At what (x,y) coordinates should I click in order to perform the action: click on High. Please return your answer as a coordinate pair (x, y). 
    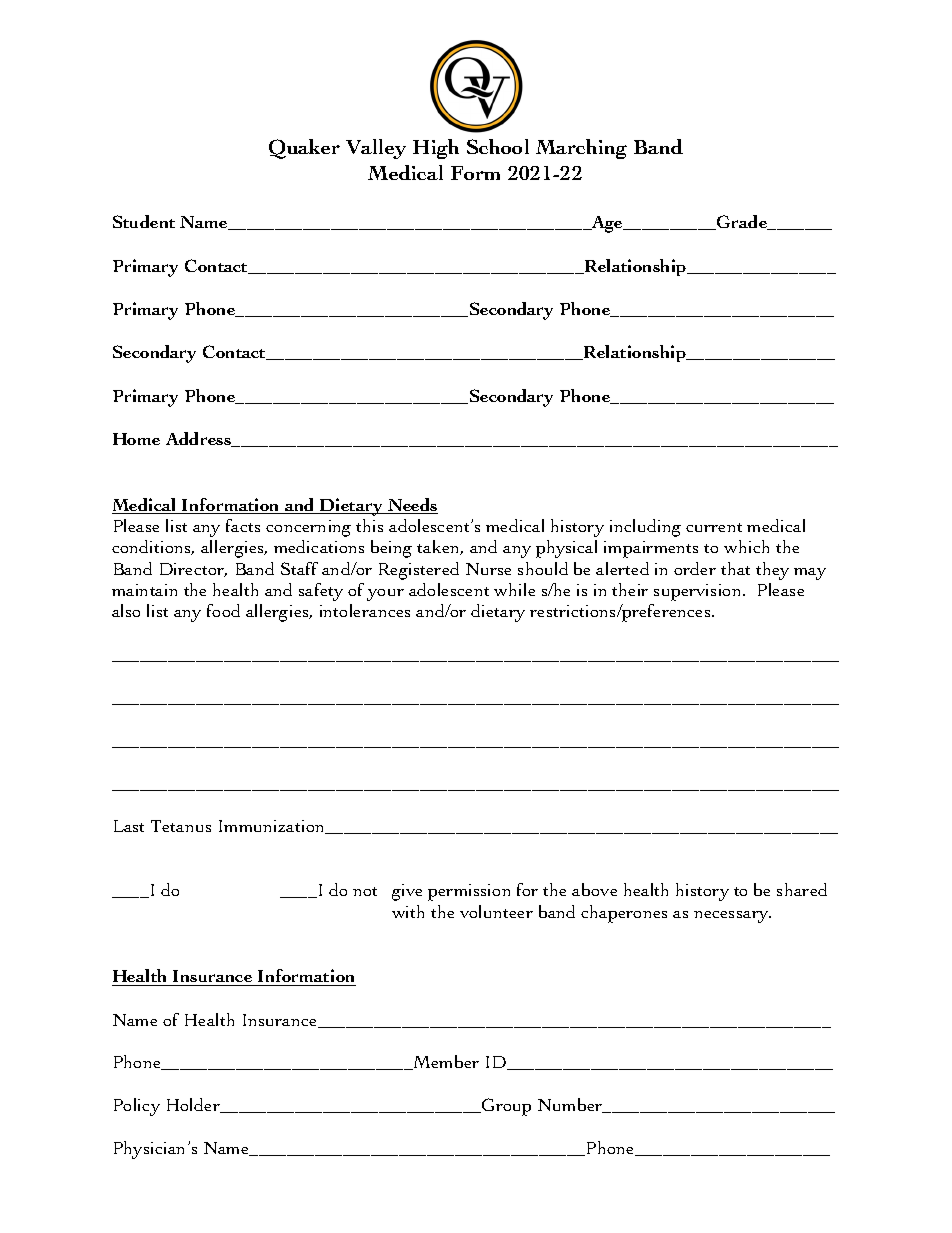
    Looking at the image, I should click on (436, 149).
